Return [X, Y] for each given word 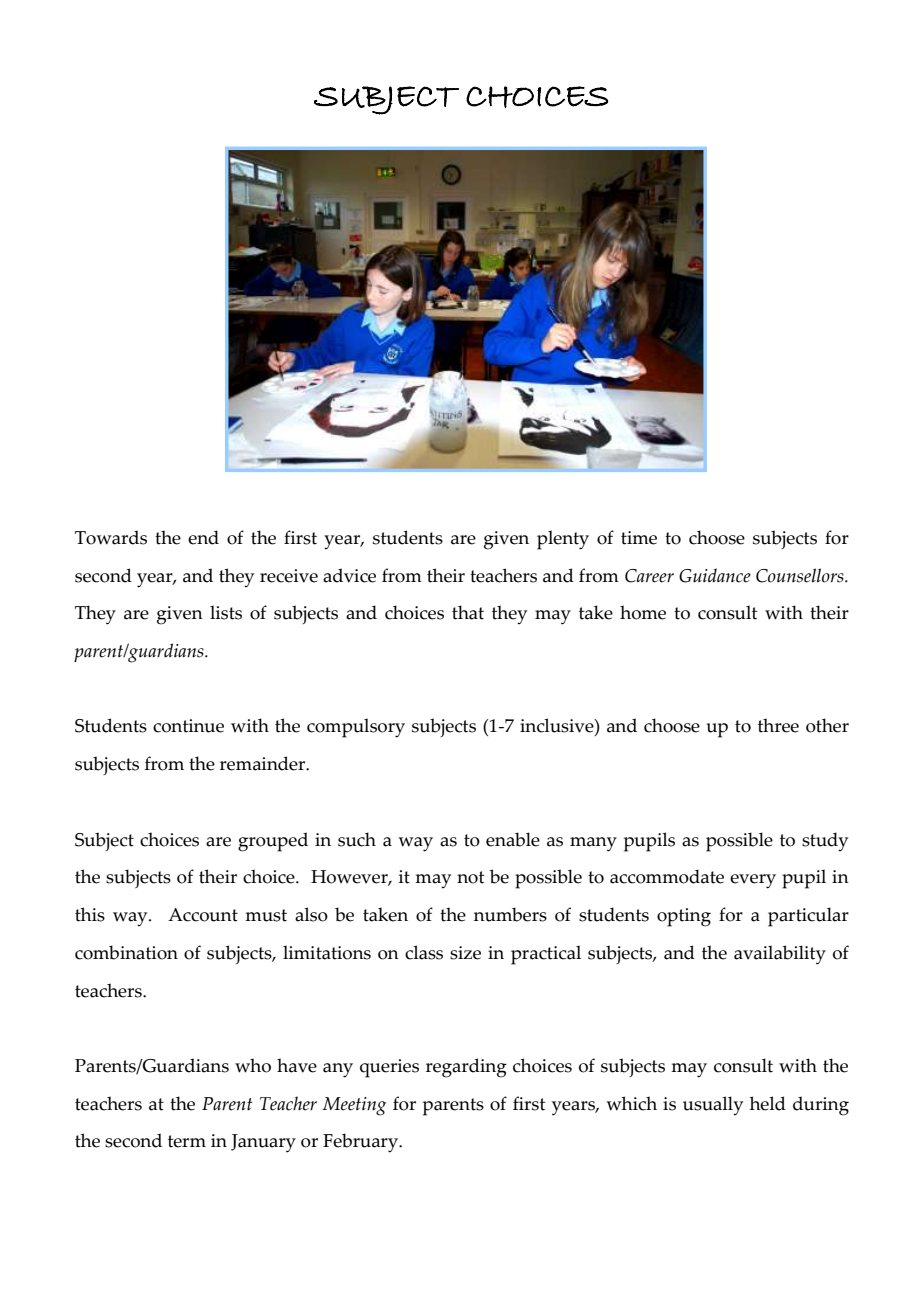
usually [713, 1106]
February [361, 1143]
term [187, 1141]
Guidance [715, 575]
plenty [563, 540]
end [203, 537]
